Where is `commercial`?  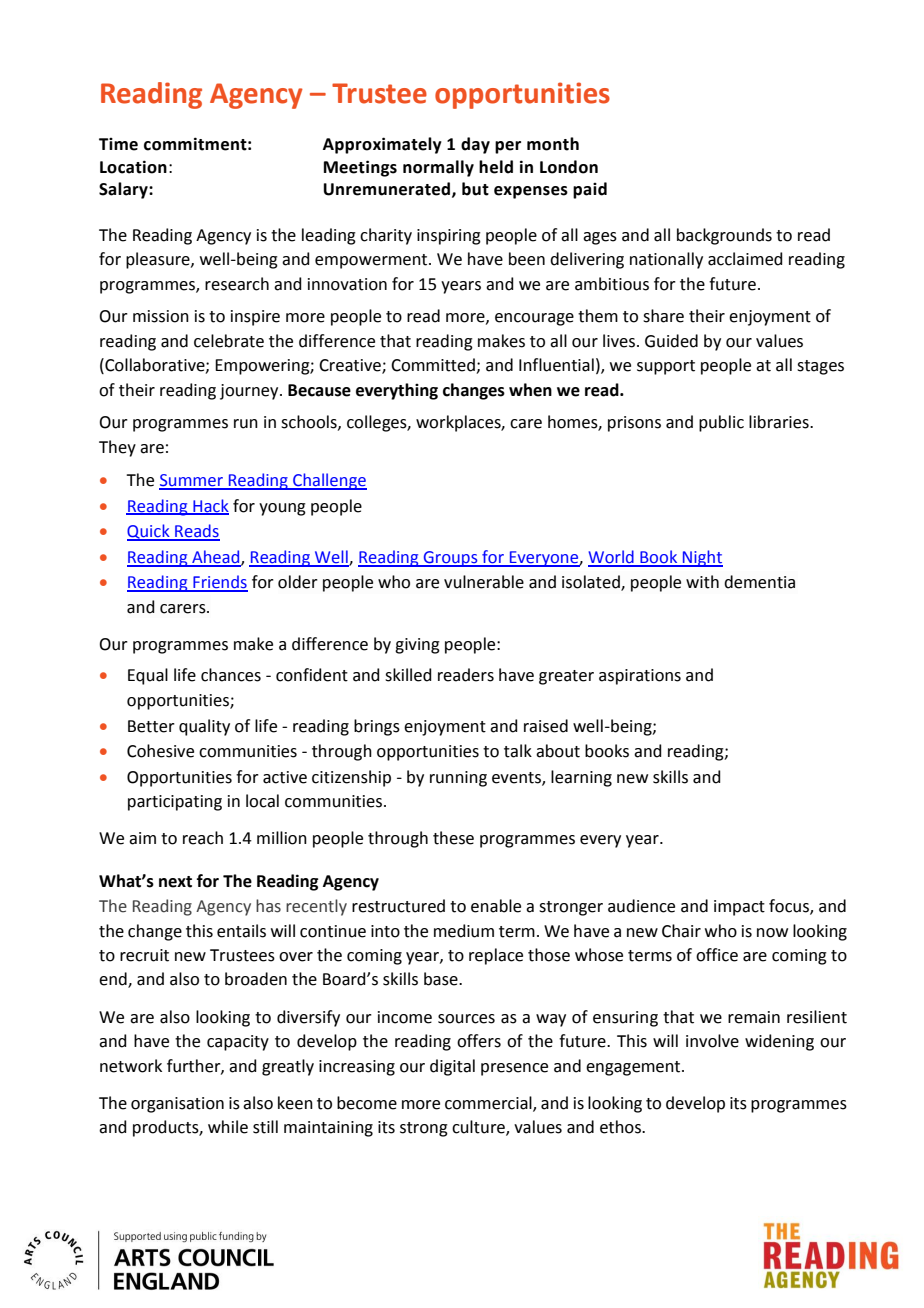 commercial is located at coordinates (489, 1103).
